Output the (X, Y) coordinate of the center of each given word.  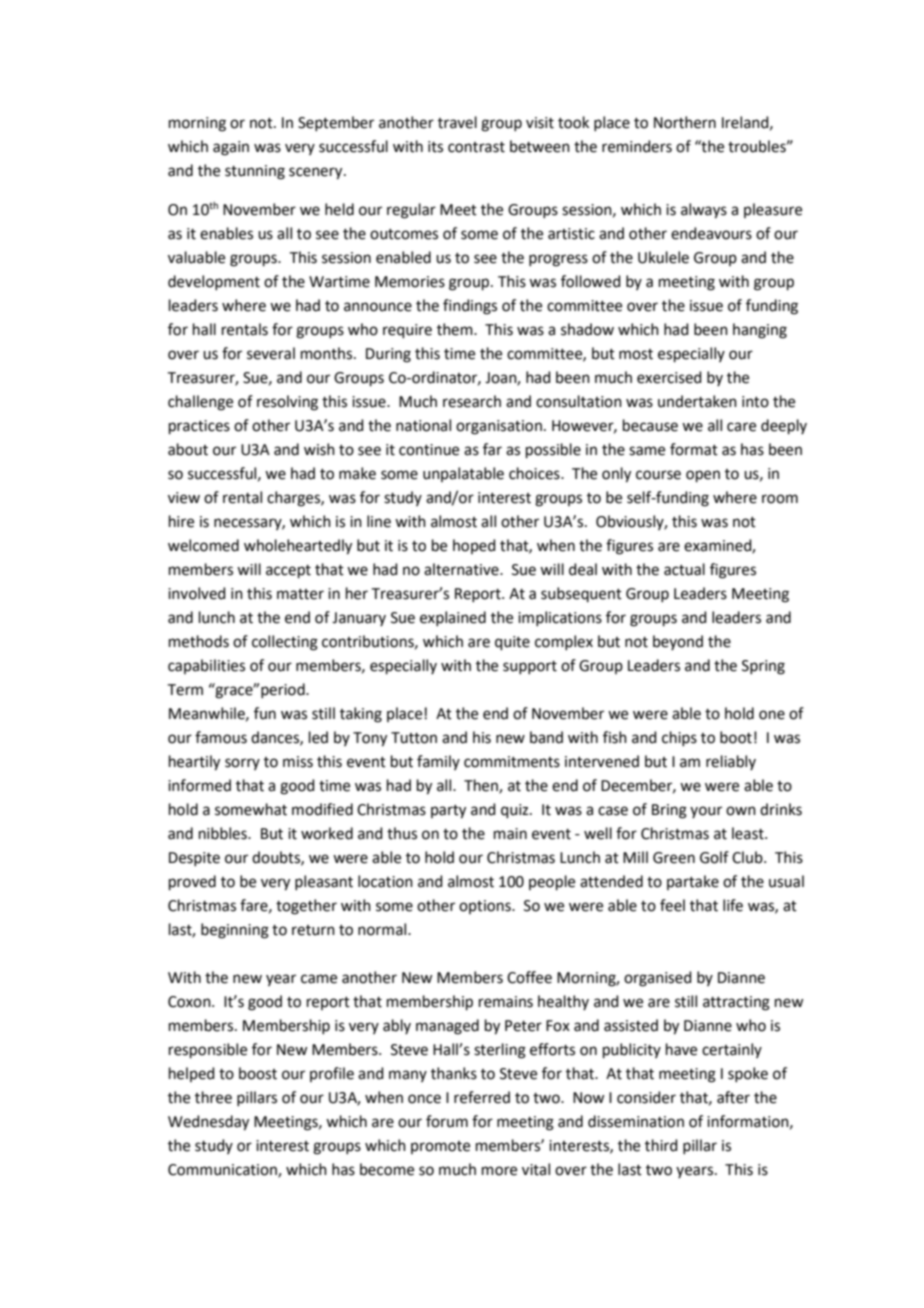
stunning (255, 172)
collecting (285, 643)
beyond (678, 642)
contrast (476, 147)
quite (512, 643)
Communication (223, 1171)
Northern (685, 122)
